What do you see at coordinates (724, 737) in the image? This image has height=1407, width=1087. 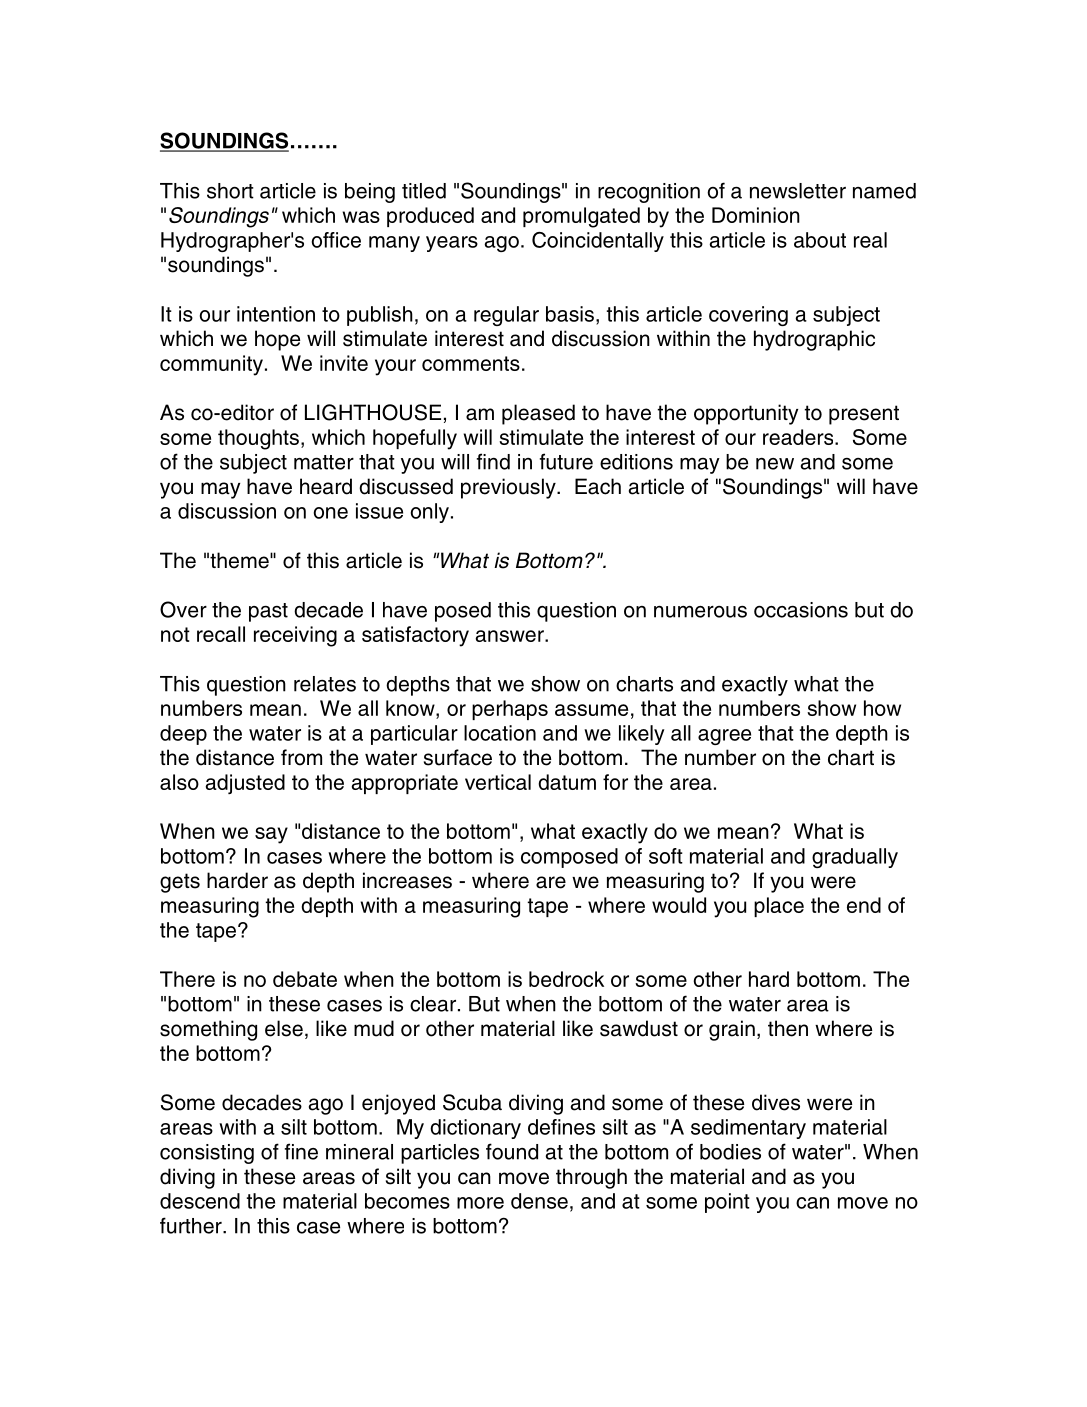 I see `agree` at bounding box center [724, 737].
